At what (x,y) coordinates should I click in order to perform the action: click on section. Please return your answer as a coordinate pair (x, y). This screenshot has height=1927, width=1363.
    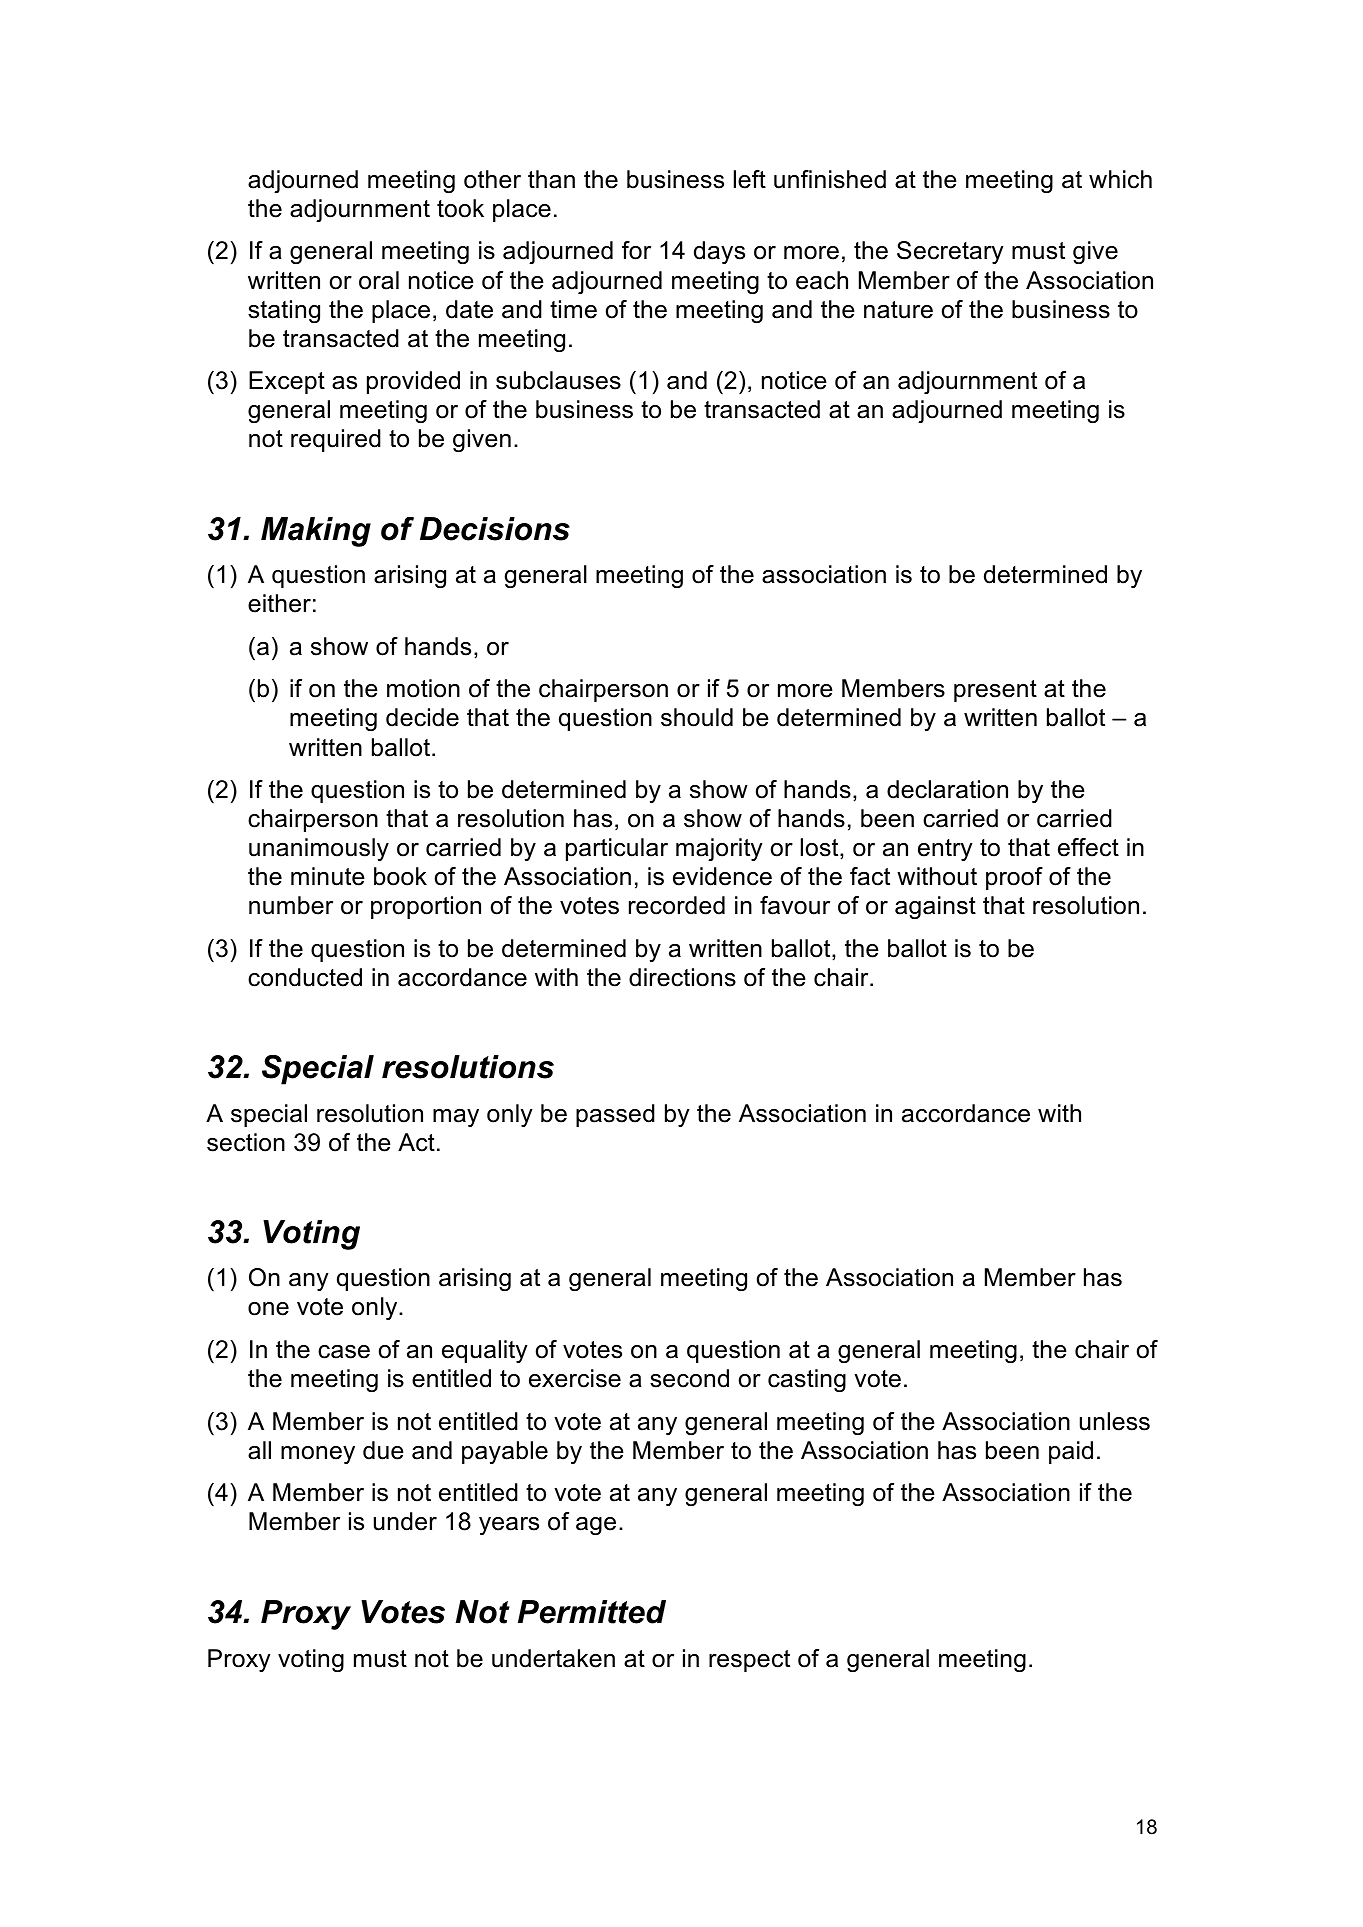
    Looking at the image, I should click on (246, 1142).
